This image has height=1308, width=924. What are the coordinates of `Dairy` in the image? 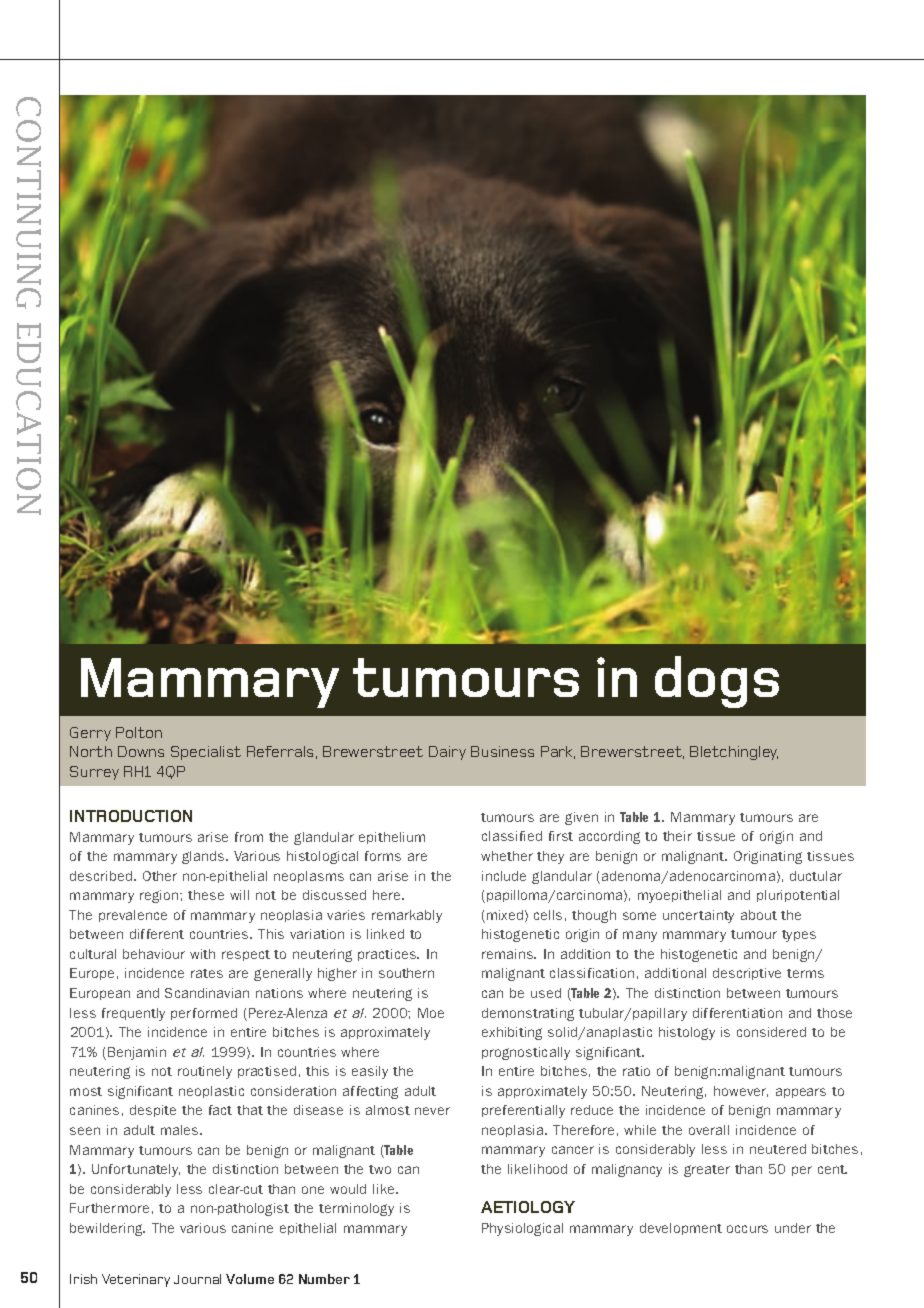 It's located at (447, 753).
